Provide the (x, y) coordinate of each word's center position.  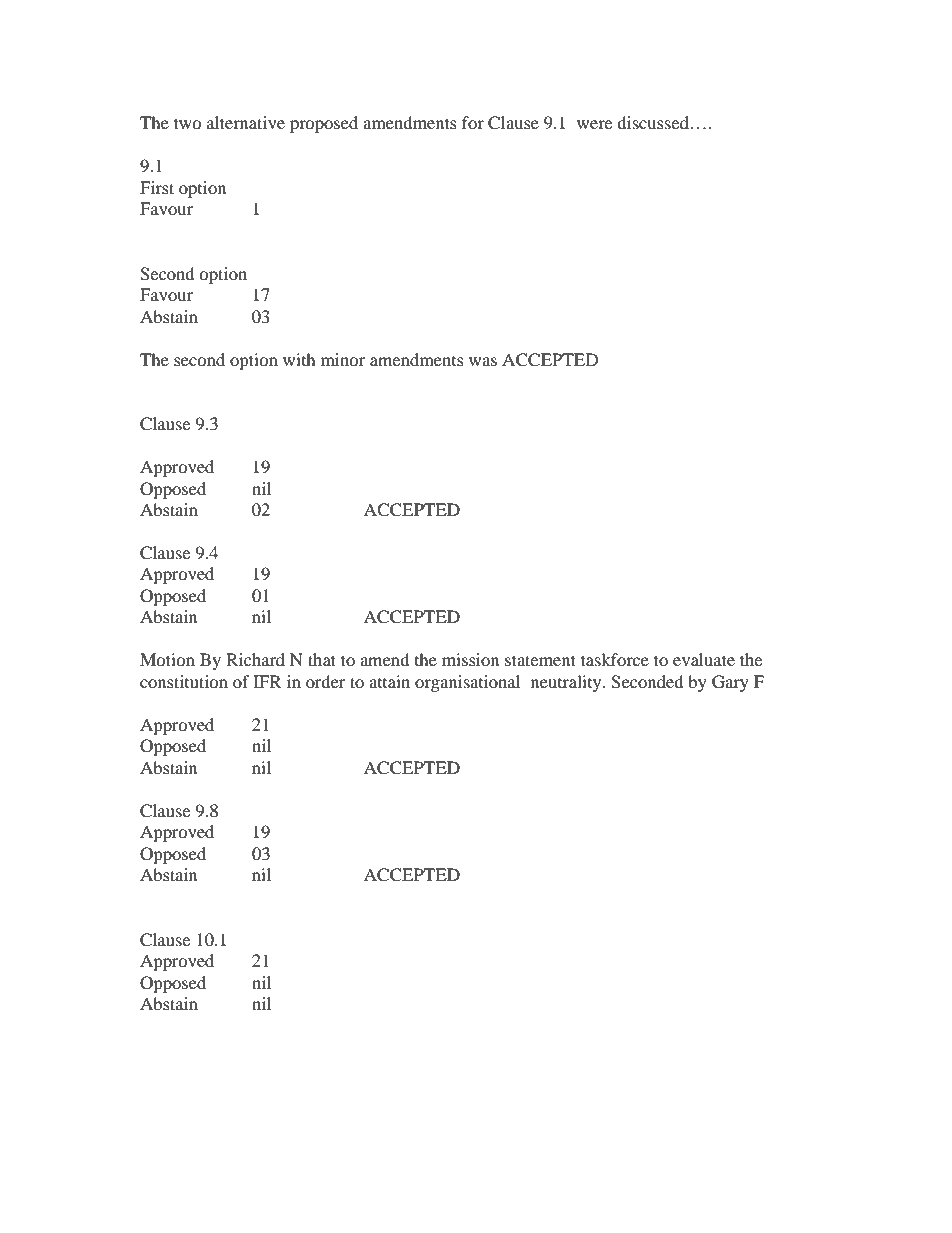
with (299, 359)
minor (343, 359)
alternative (246, 122)
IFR (267, 681)
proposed (324, 124)
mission (470, 659)
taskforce (615, 659)
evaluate (704, 659)
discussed (653, 122)
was (483, 361)
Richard (255, 659)
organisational (467, 683)
